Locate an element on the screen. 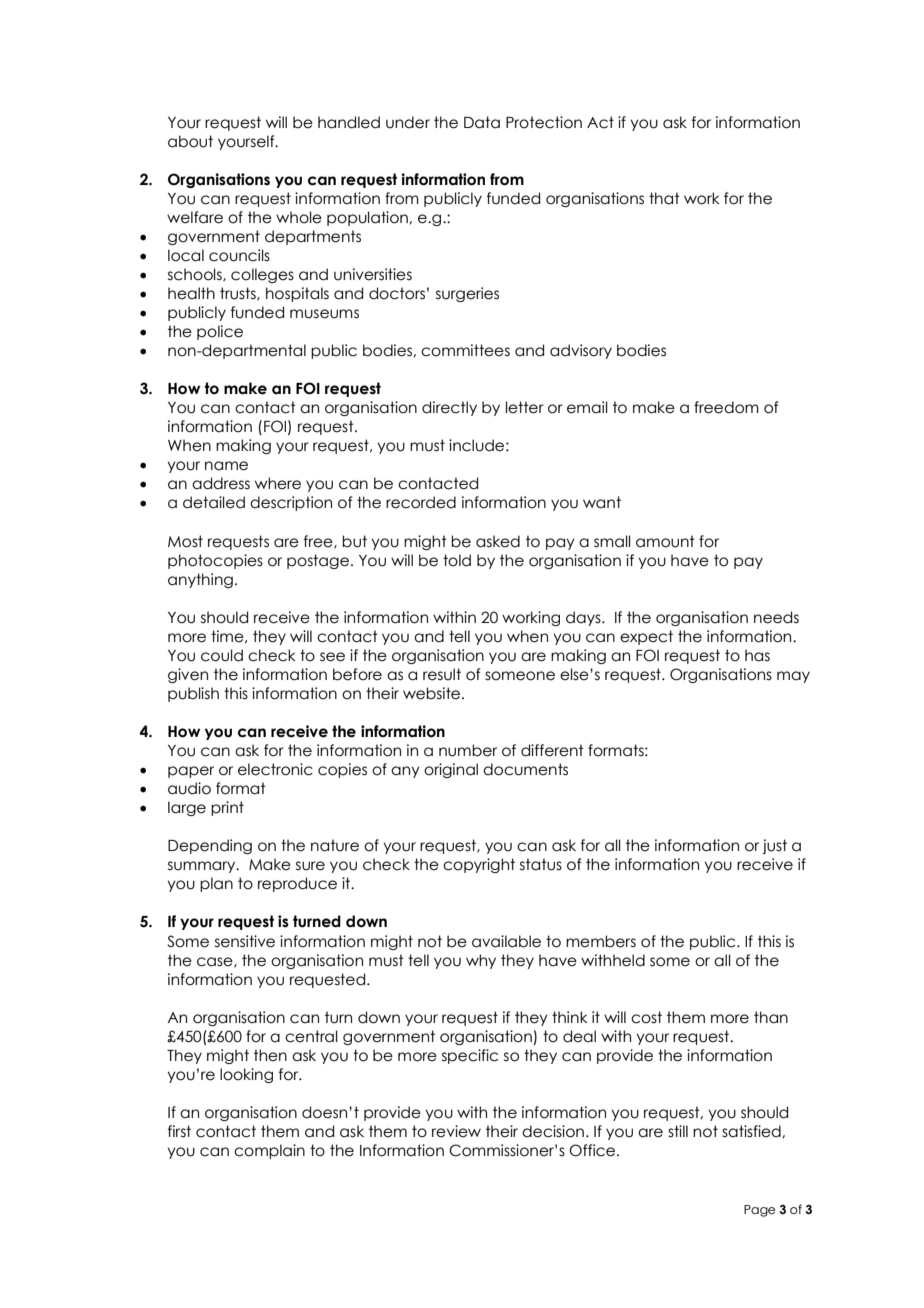 The height and width of the screenshot is (1308, 924). complain is located at coordinates (269, 1151).
